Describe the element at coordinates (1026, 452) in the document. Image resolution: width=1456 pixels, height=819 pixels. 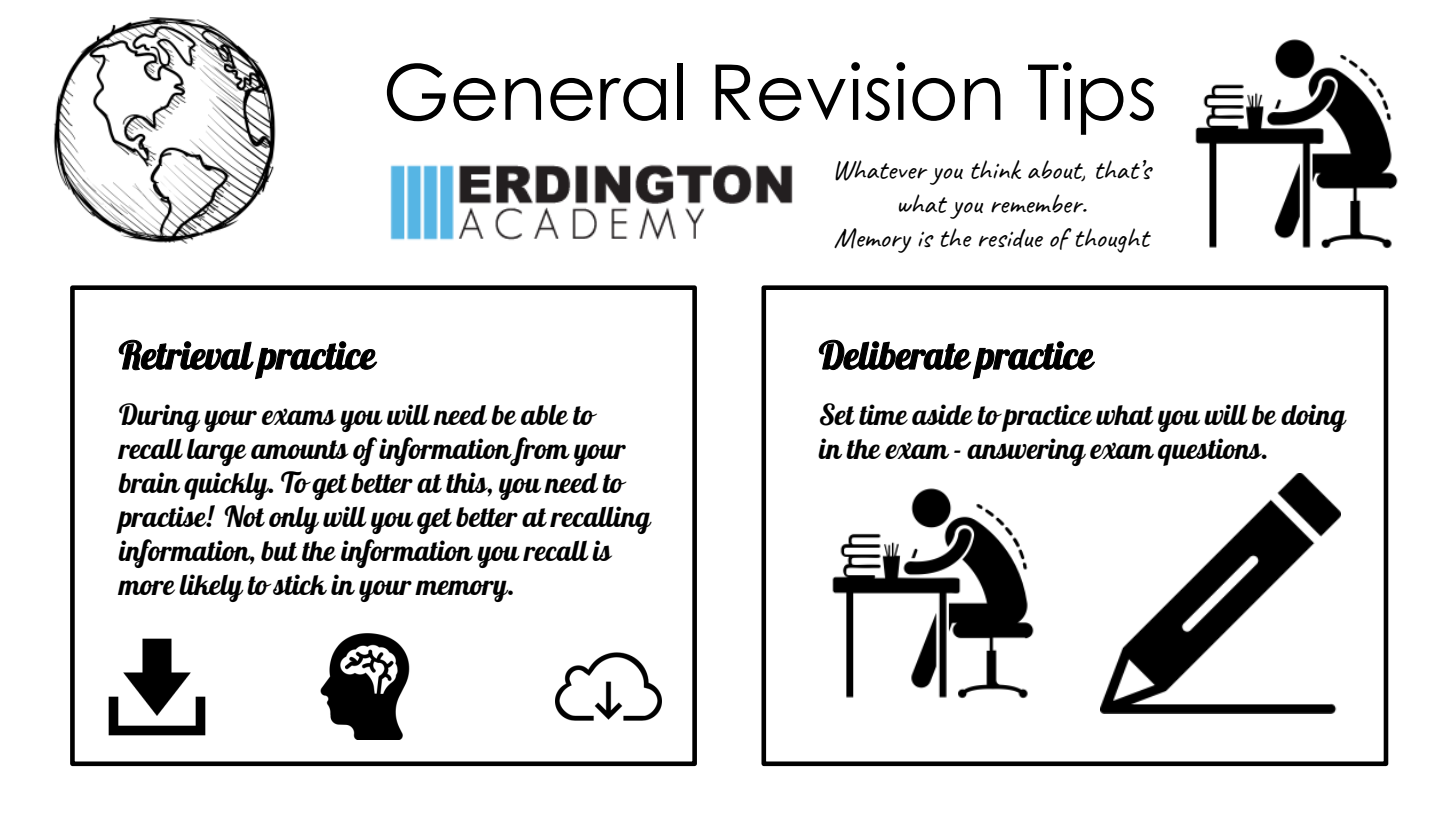
I see `answering` at that location.
